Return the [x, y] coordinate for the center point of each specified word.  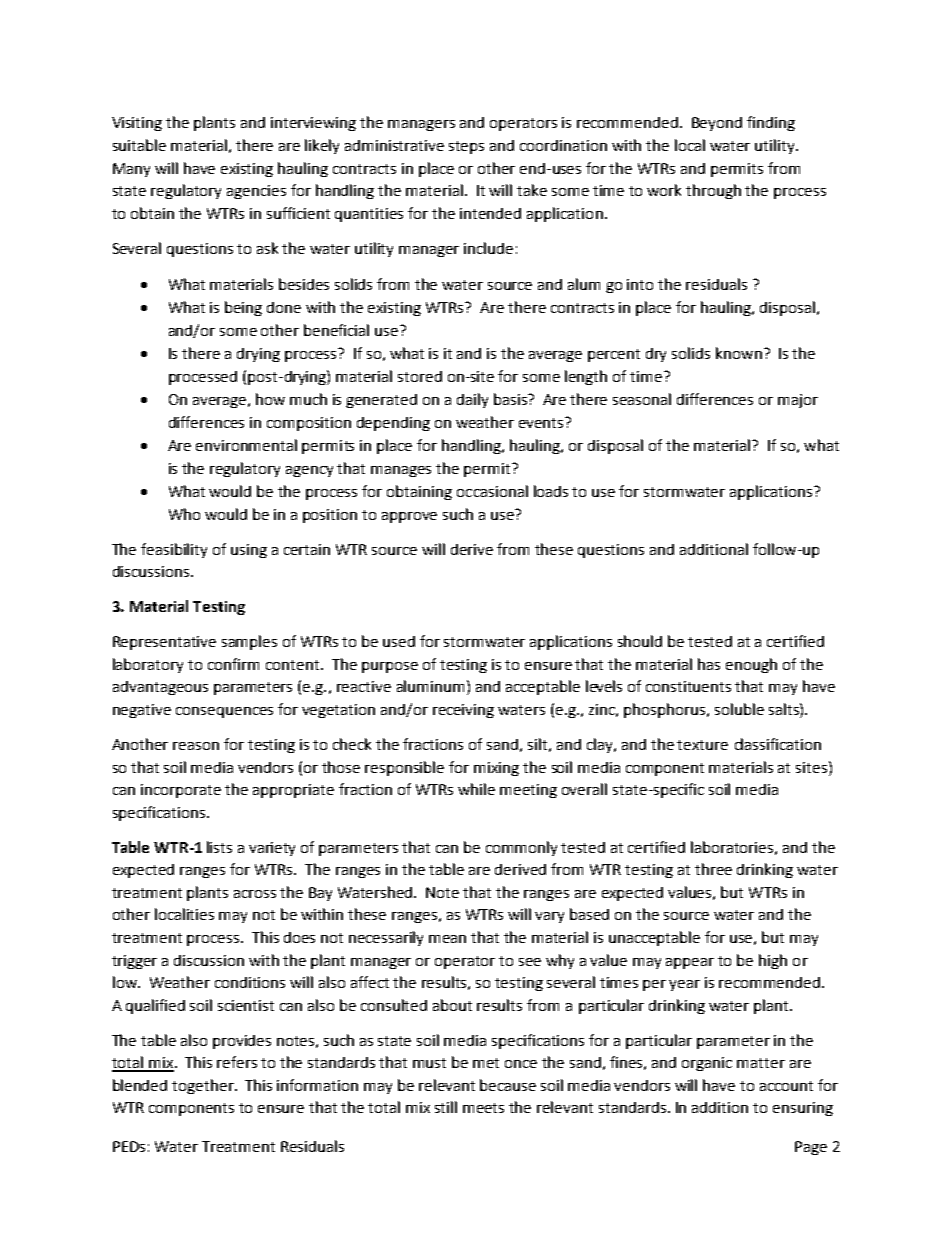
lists [219, 847]
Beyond [717, 124]
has [709, 664]
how [270, 399]
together [204, 1086]
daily [472, 400]
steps [466, 147]
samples [249, 642]
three [713, 869]
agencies [256, 192]
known [739, 353]
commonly [521, 848]
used [399, 641]
